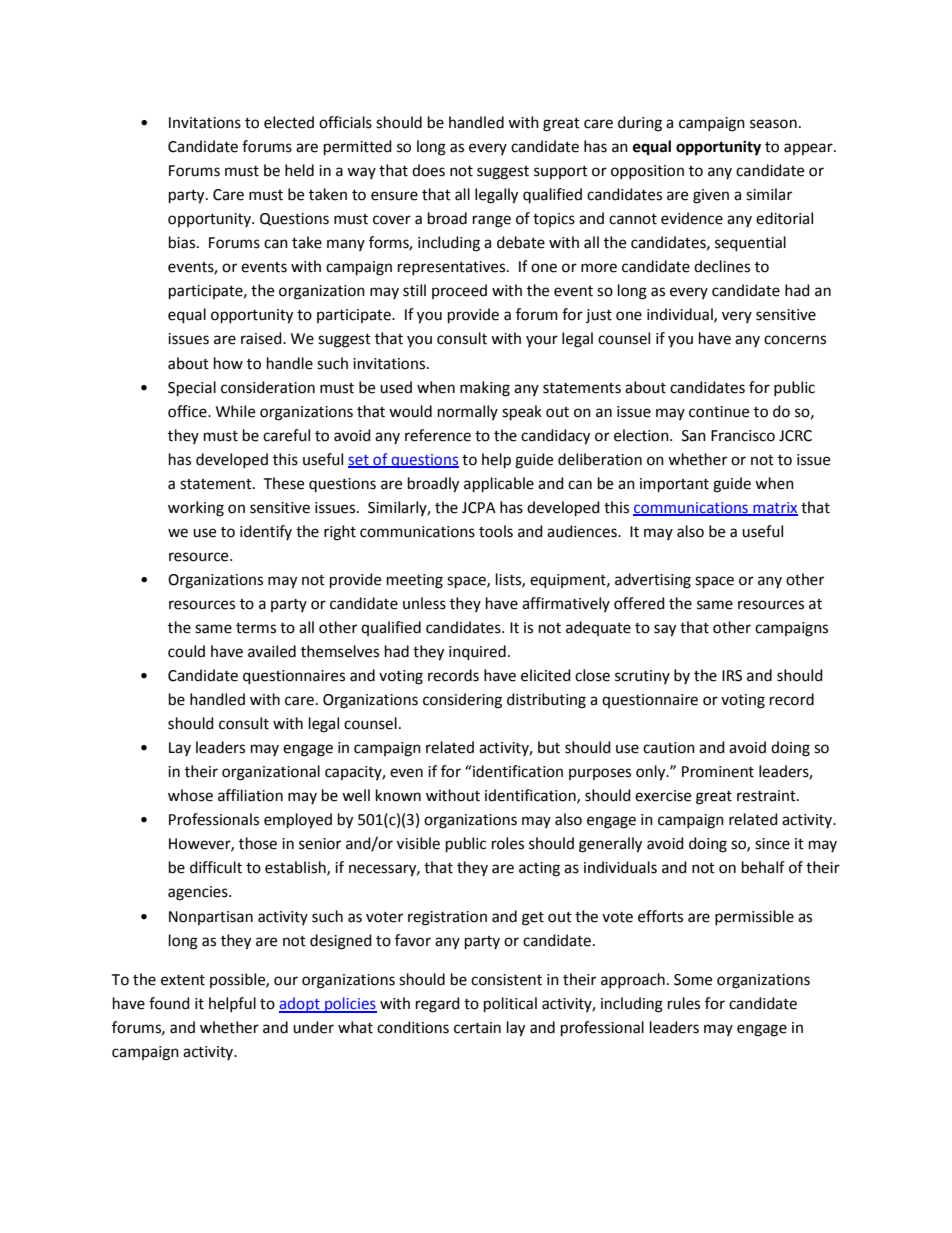 The width and height of the document is (952, 1233). What do you see at coordinates (468, 412) in the document?
I see `normally` at bounding box center [468, 412].
